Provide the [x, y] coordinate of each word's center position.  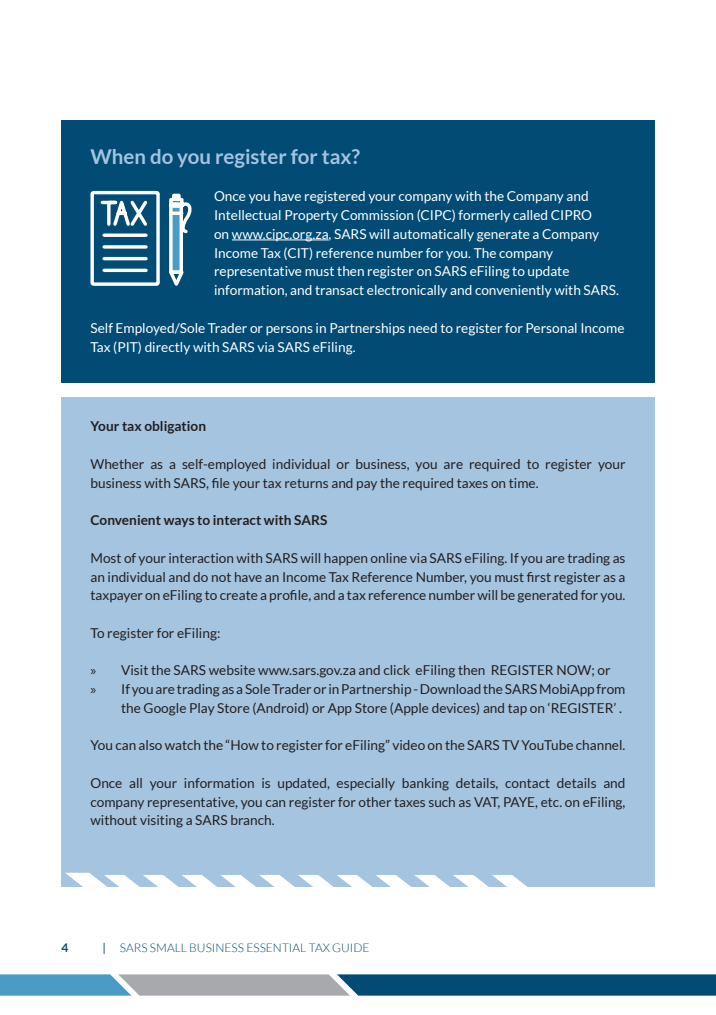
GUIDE [350, 947]
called [530, 215]
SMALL [168, 947]
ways [179, 522]
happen [345, 559]
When [118, 156]
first [539, 577]
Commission [377, 215]
